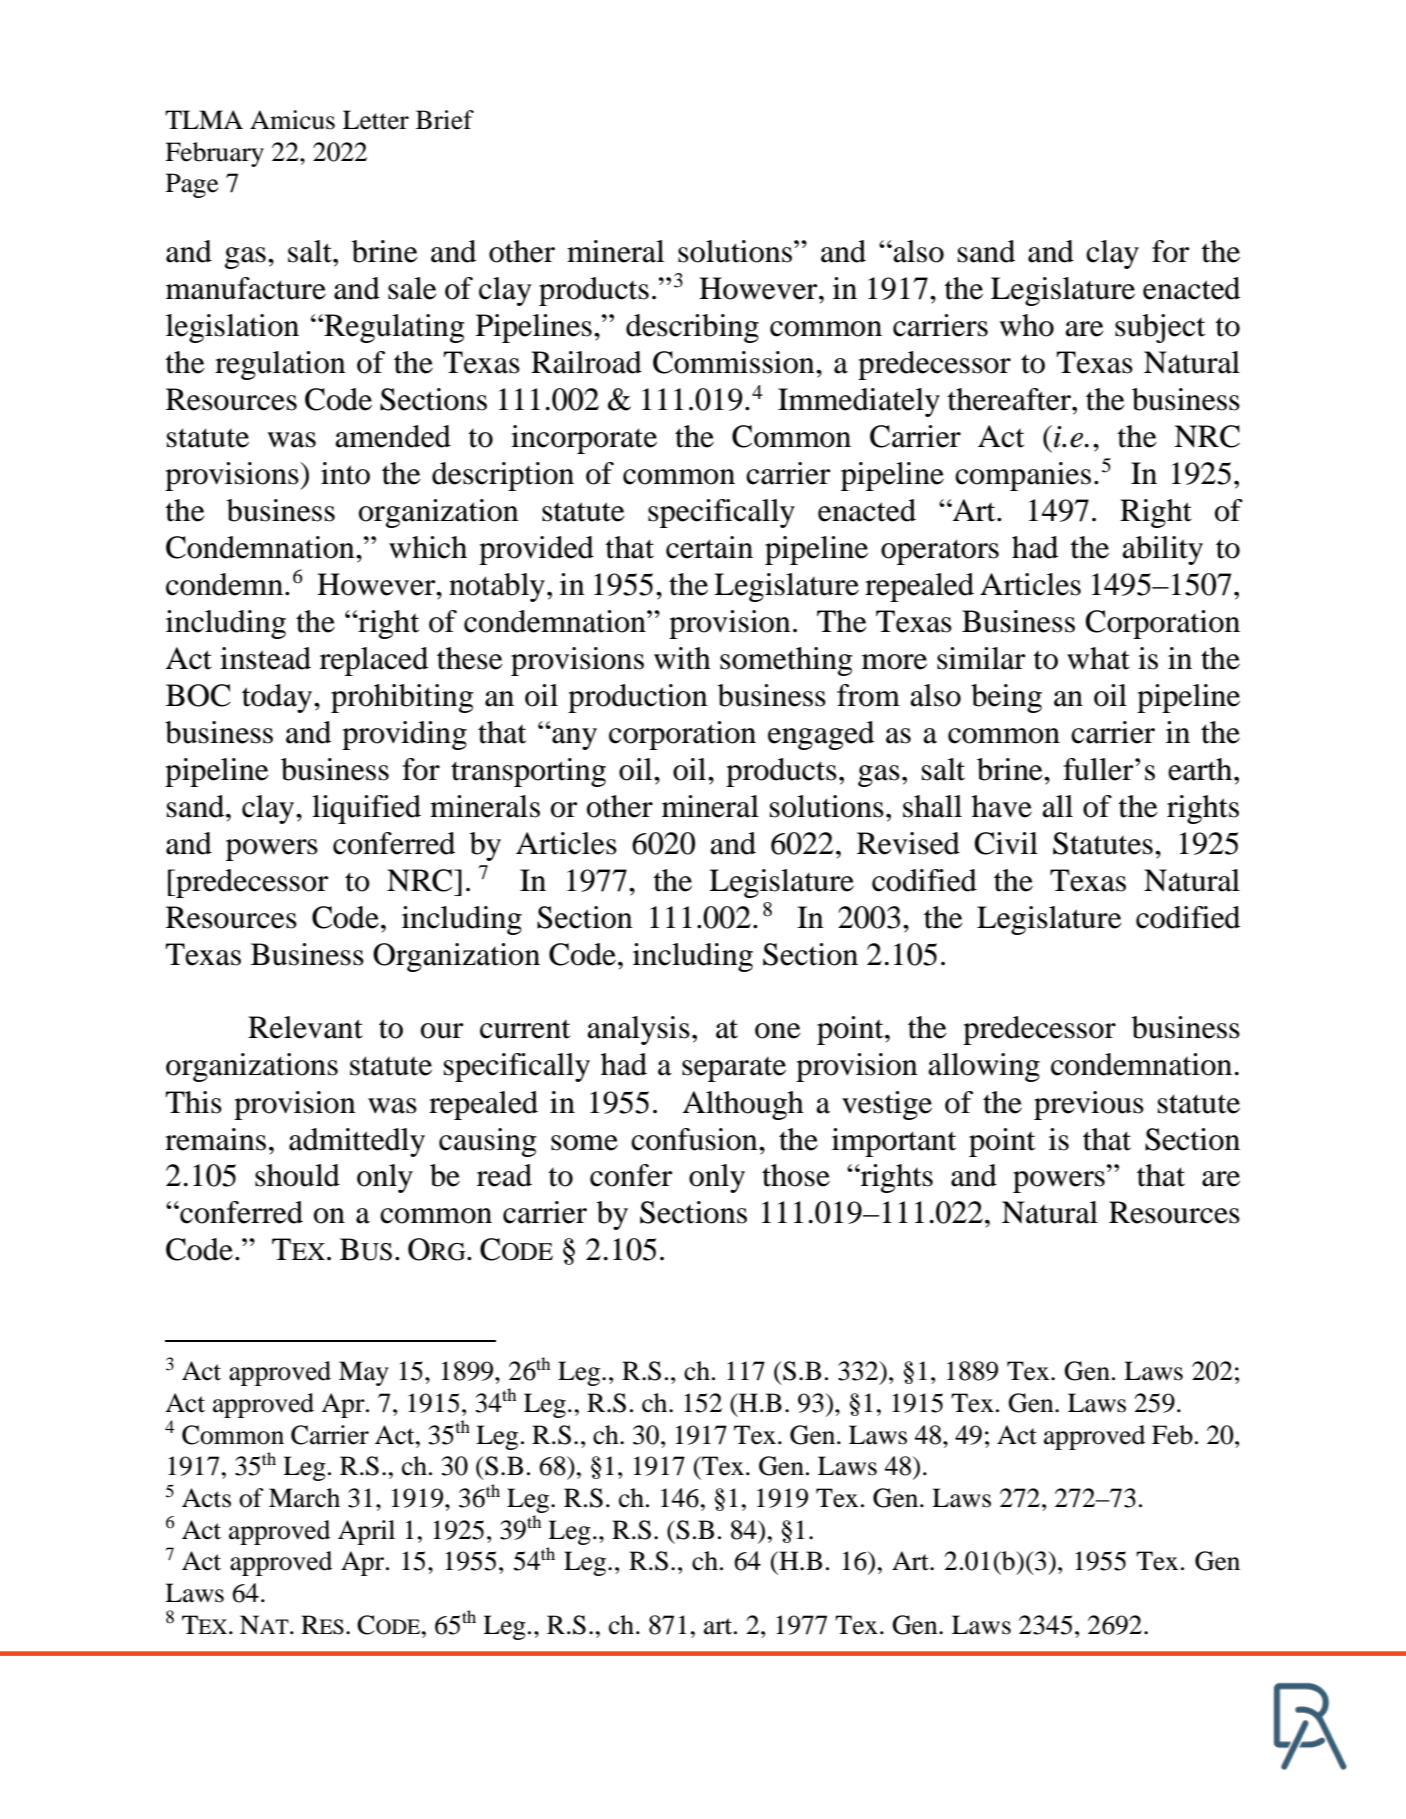  What do you see at coordinates (692, 328) in the document?
I see `describing` at bounding box center [692, 328].
